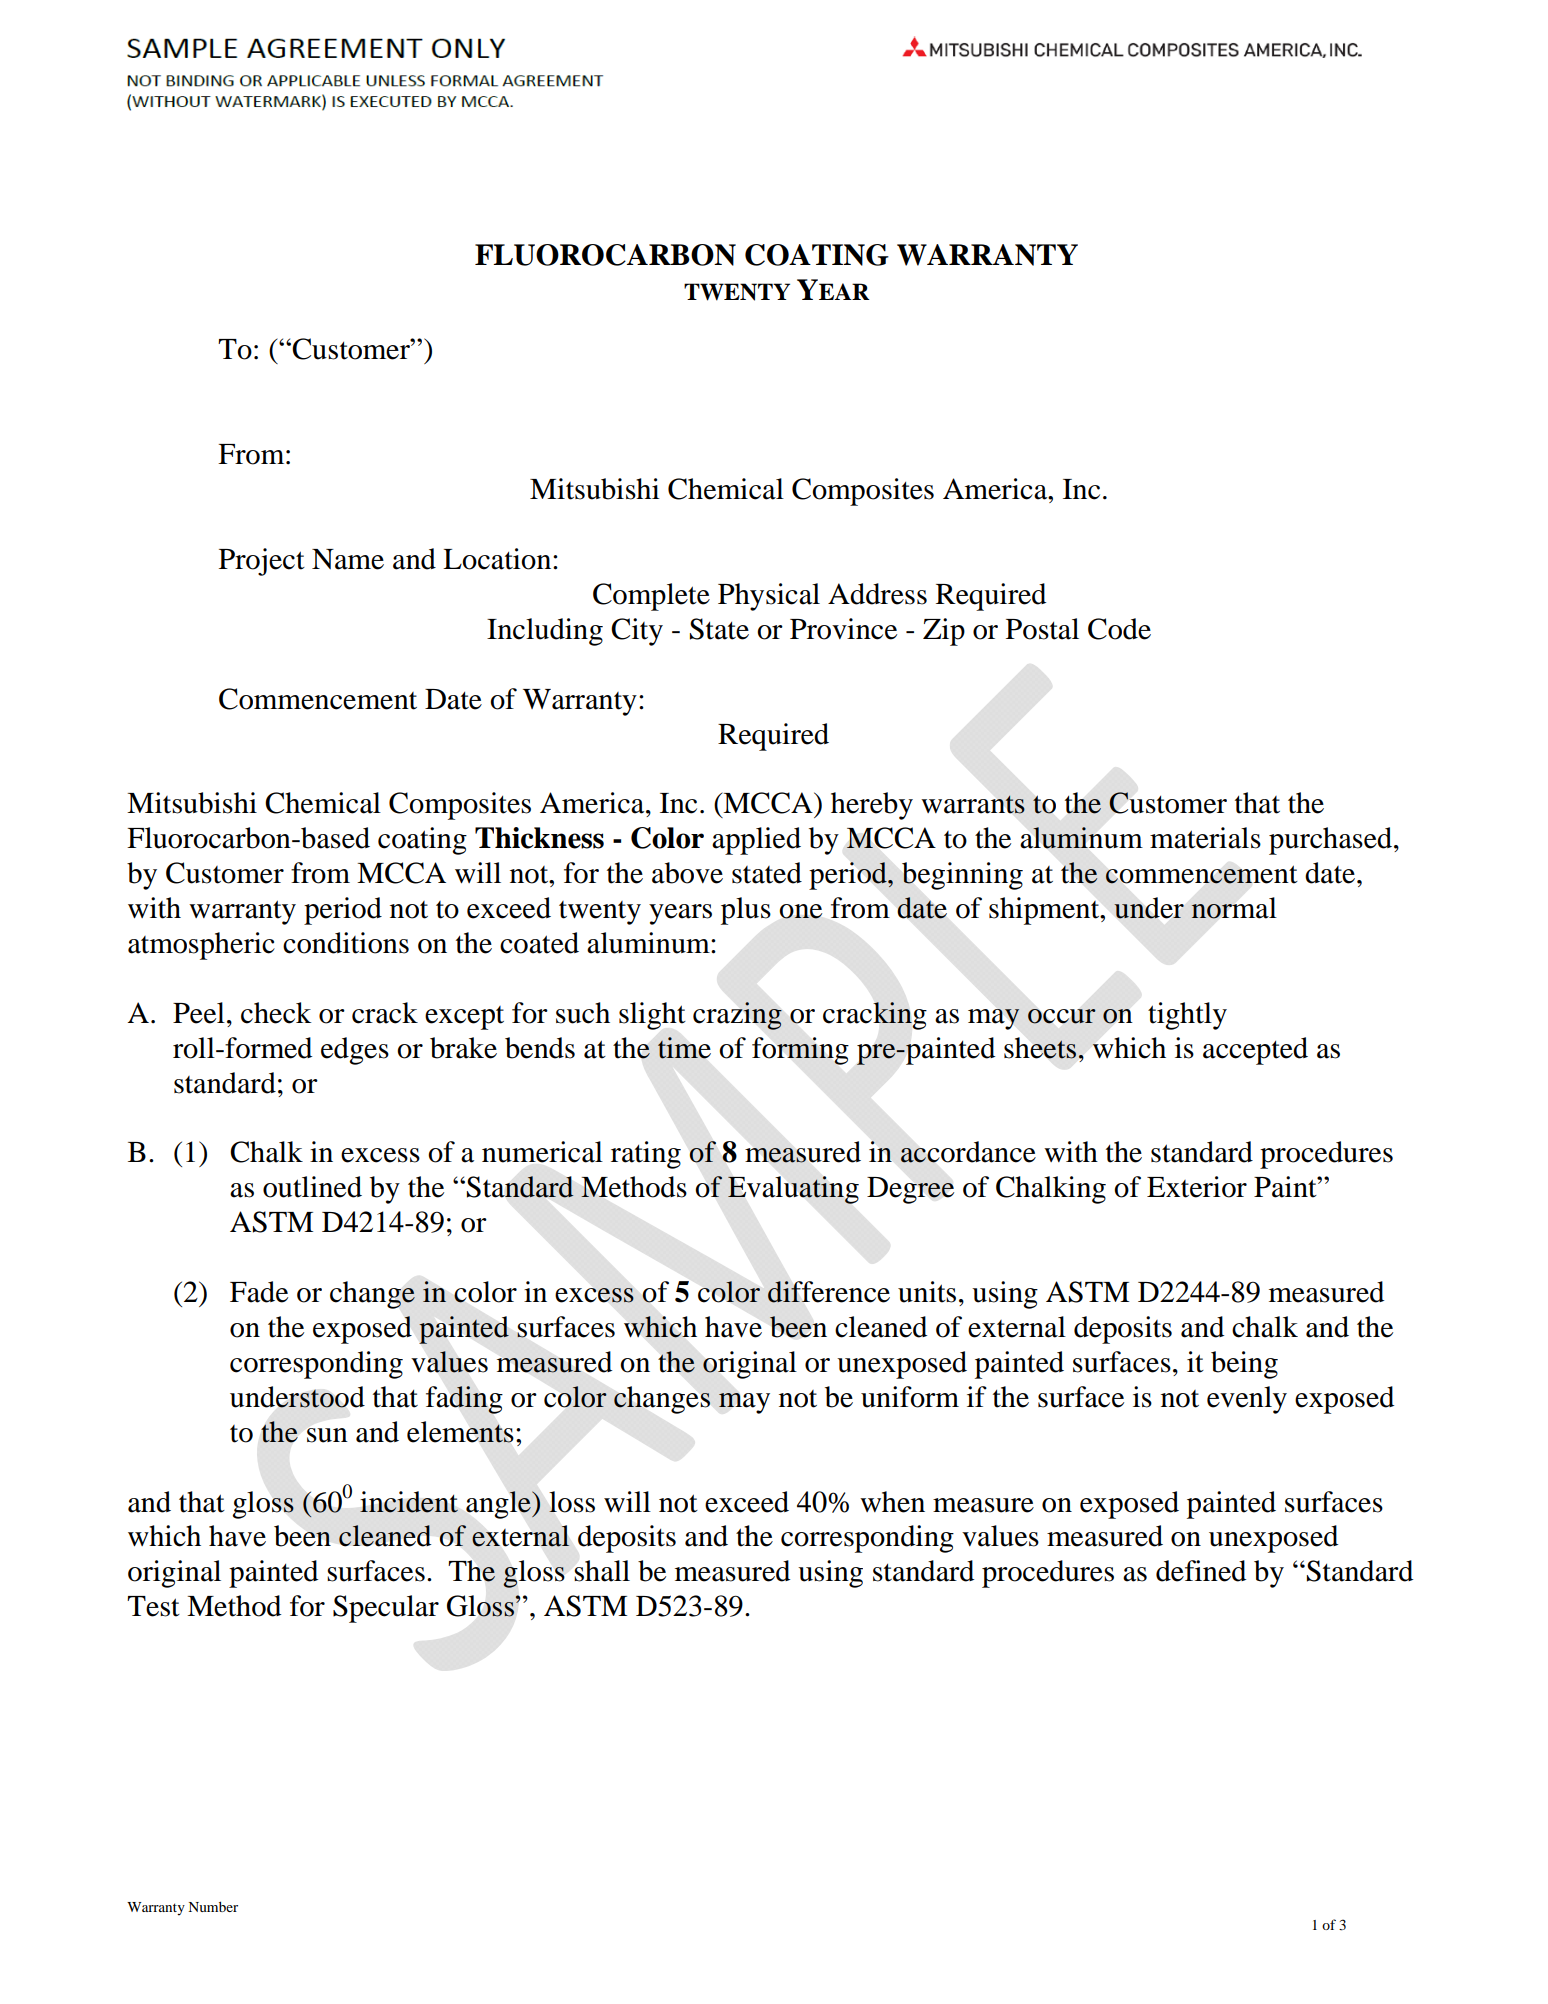 This document has width=1548, height=2004. What do you see at coordinates (312, 1187) in the document?
I see `outlined` at bounding box center [312, 1187].
